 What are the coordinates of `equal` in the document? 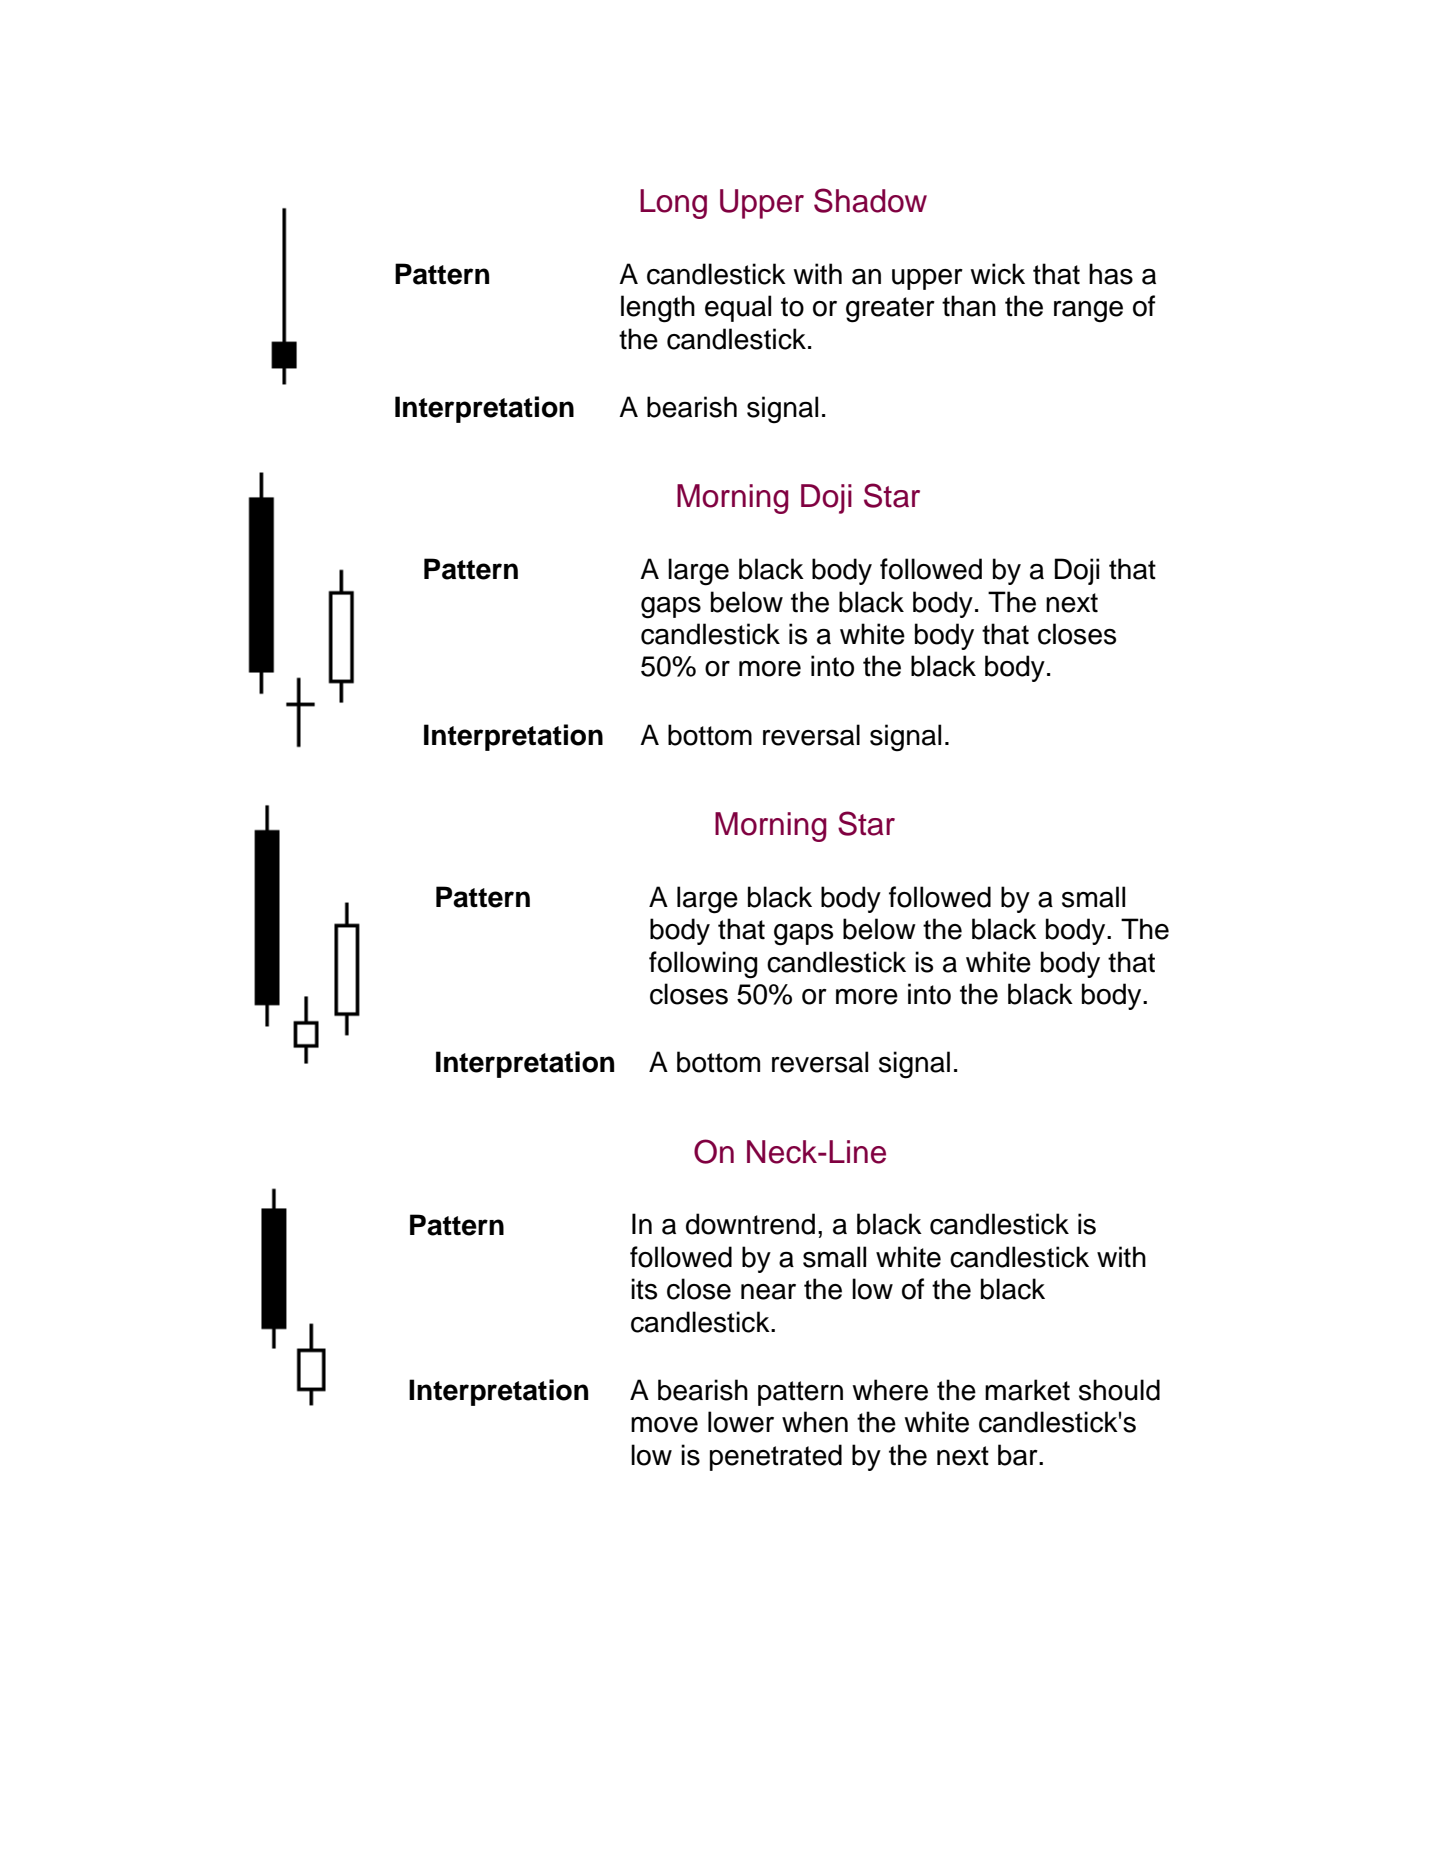 It's located at (738, 308).
